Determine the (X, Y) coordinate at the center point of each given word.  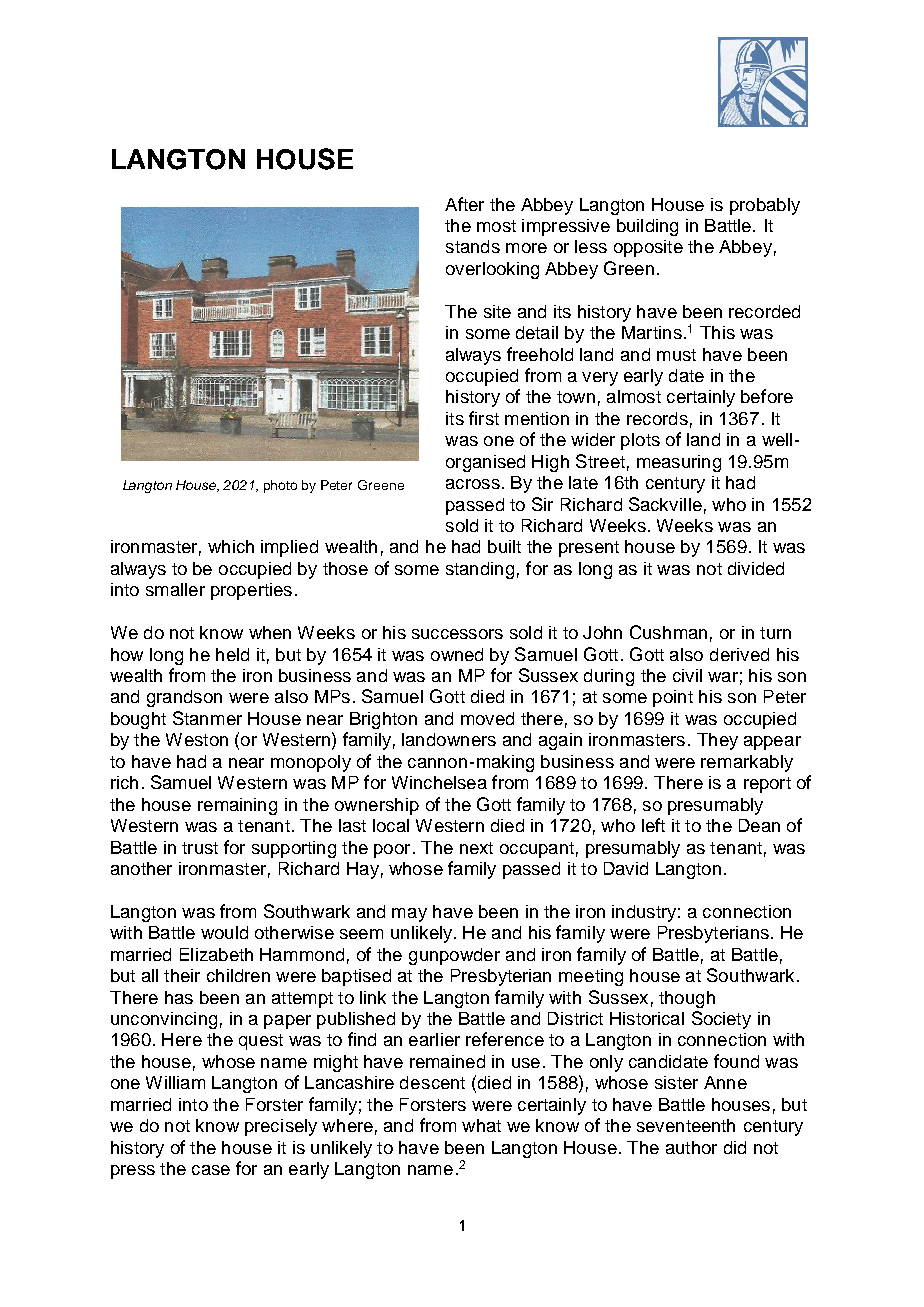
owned (457, 654)
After (464, 204)
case (211, 1170)
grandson (184, 698)
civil (687, 675)
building (647, 227)
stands (473, 246)
